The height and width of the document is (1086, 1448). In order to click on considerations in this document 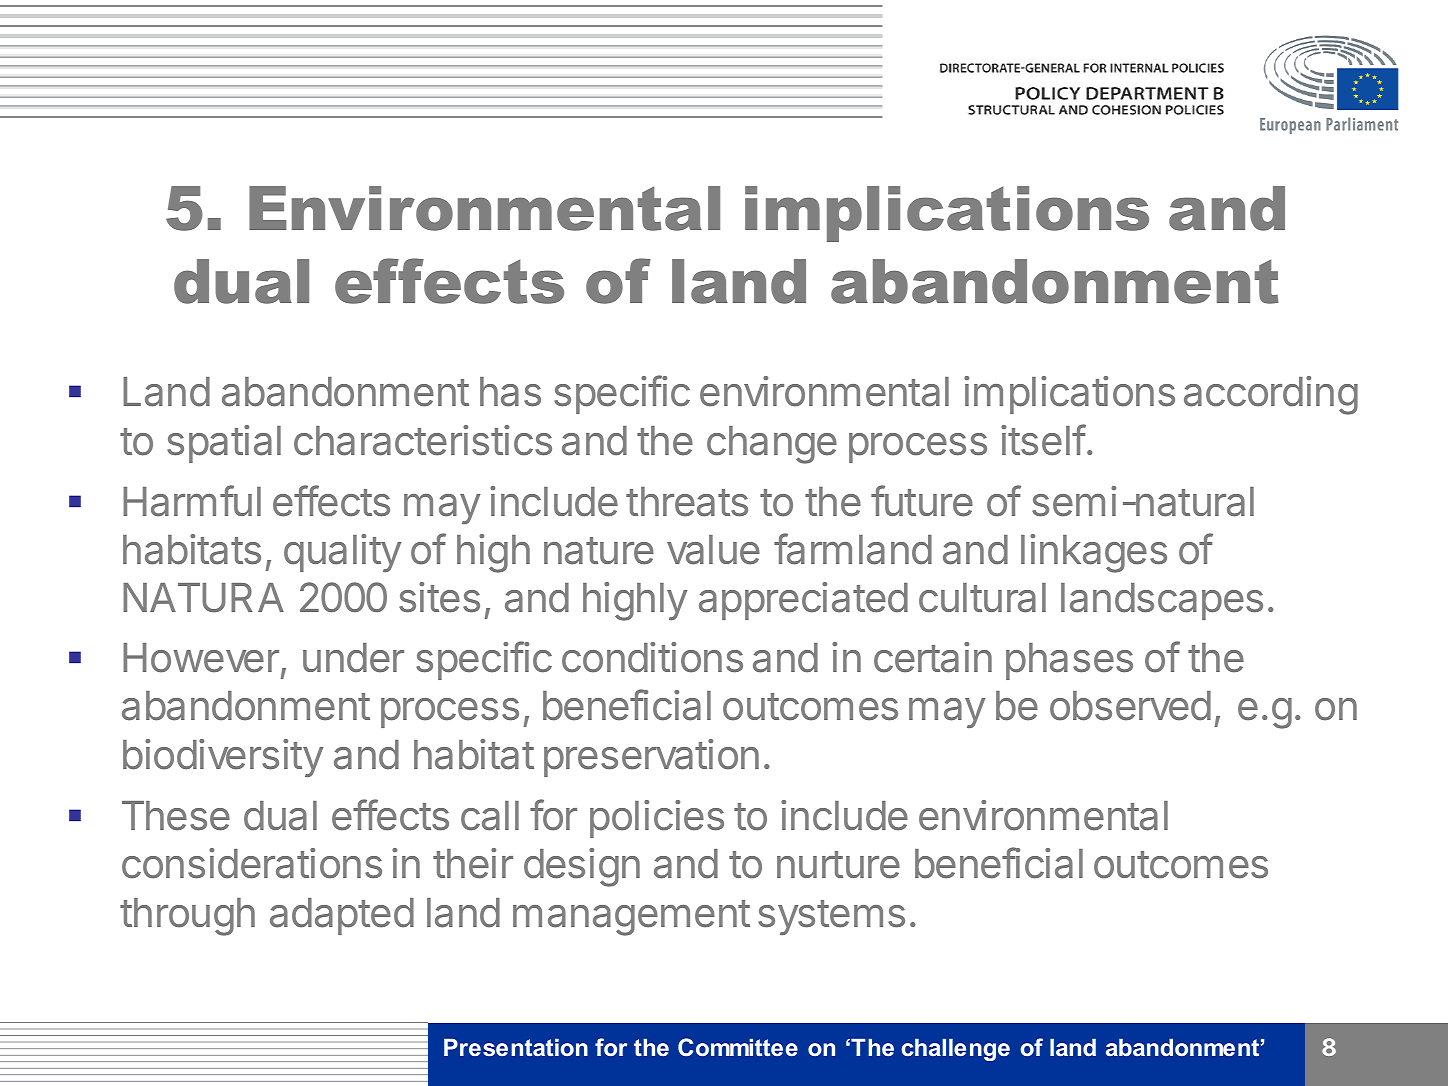, I will do `click(252, 863)`.
